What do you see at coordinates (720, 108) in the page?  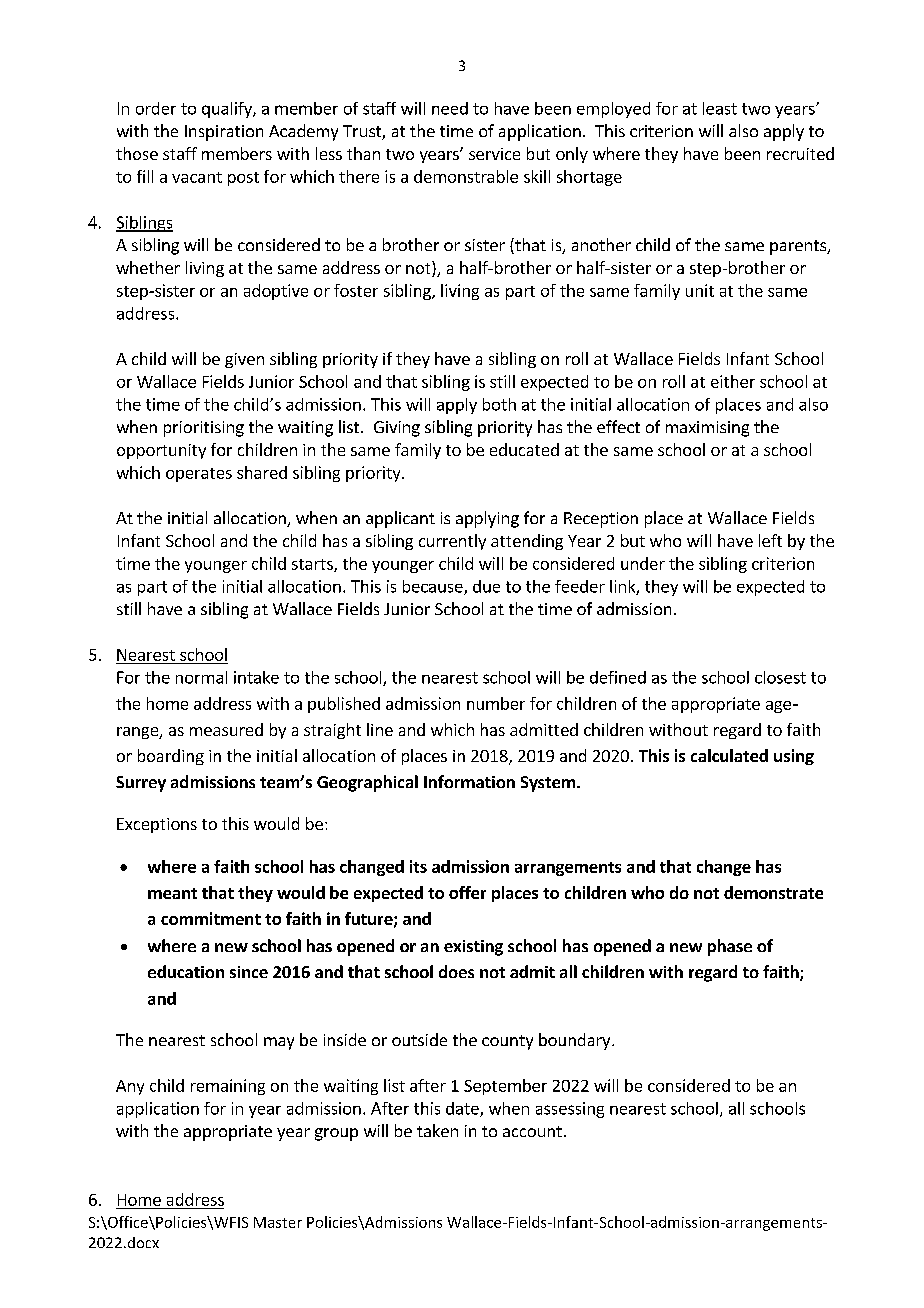 I see `least` at bounding box center [720, 108].
